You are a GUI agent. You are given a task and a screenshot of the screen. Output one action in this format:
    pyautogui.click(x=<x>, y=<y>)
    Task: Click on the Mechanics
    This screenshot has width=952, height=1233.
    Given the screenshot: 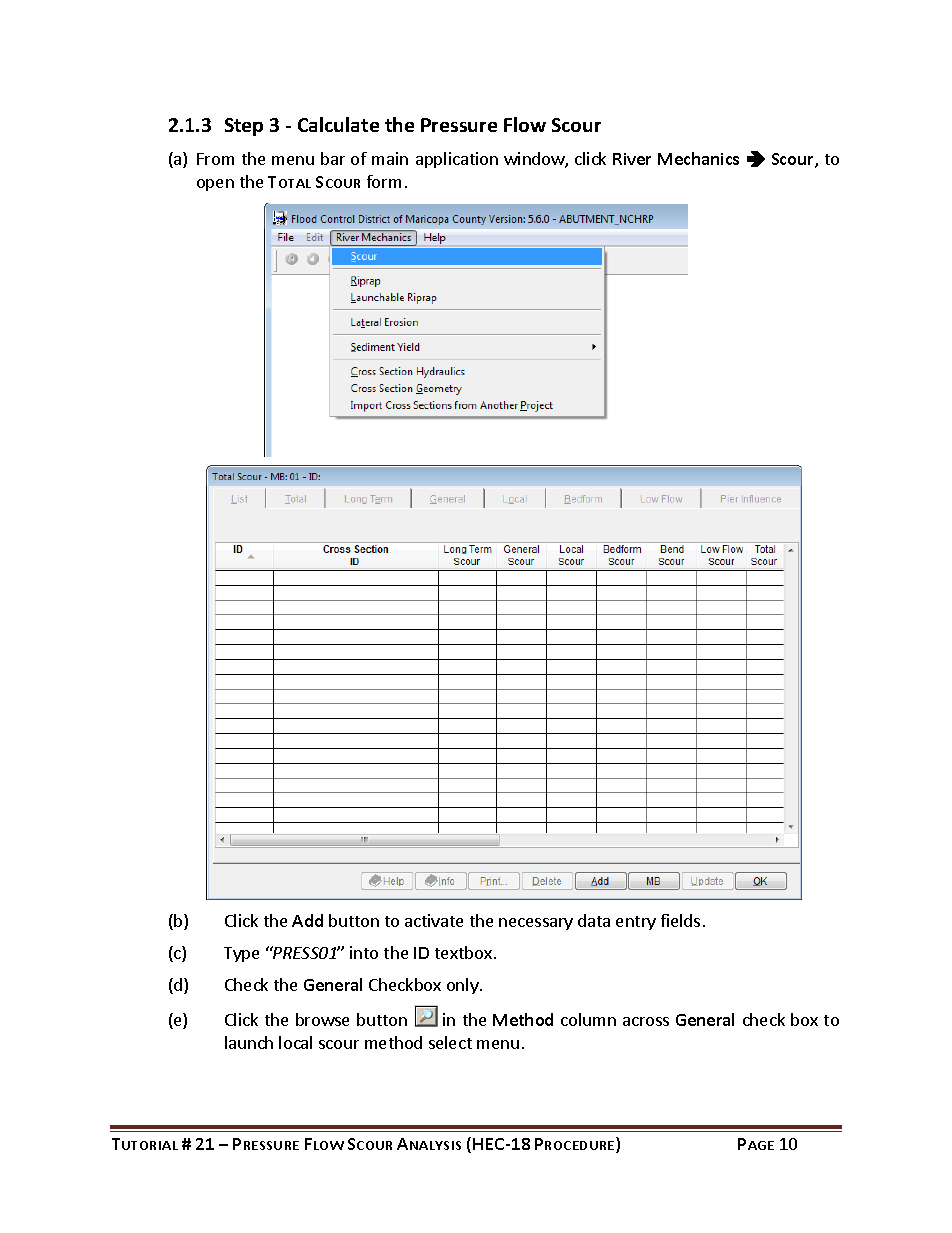 What is the action you would take?
    pyautogui.click(x=698, y=158)
